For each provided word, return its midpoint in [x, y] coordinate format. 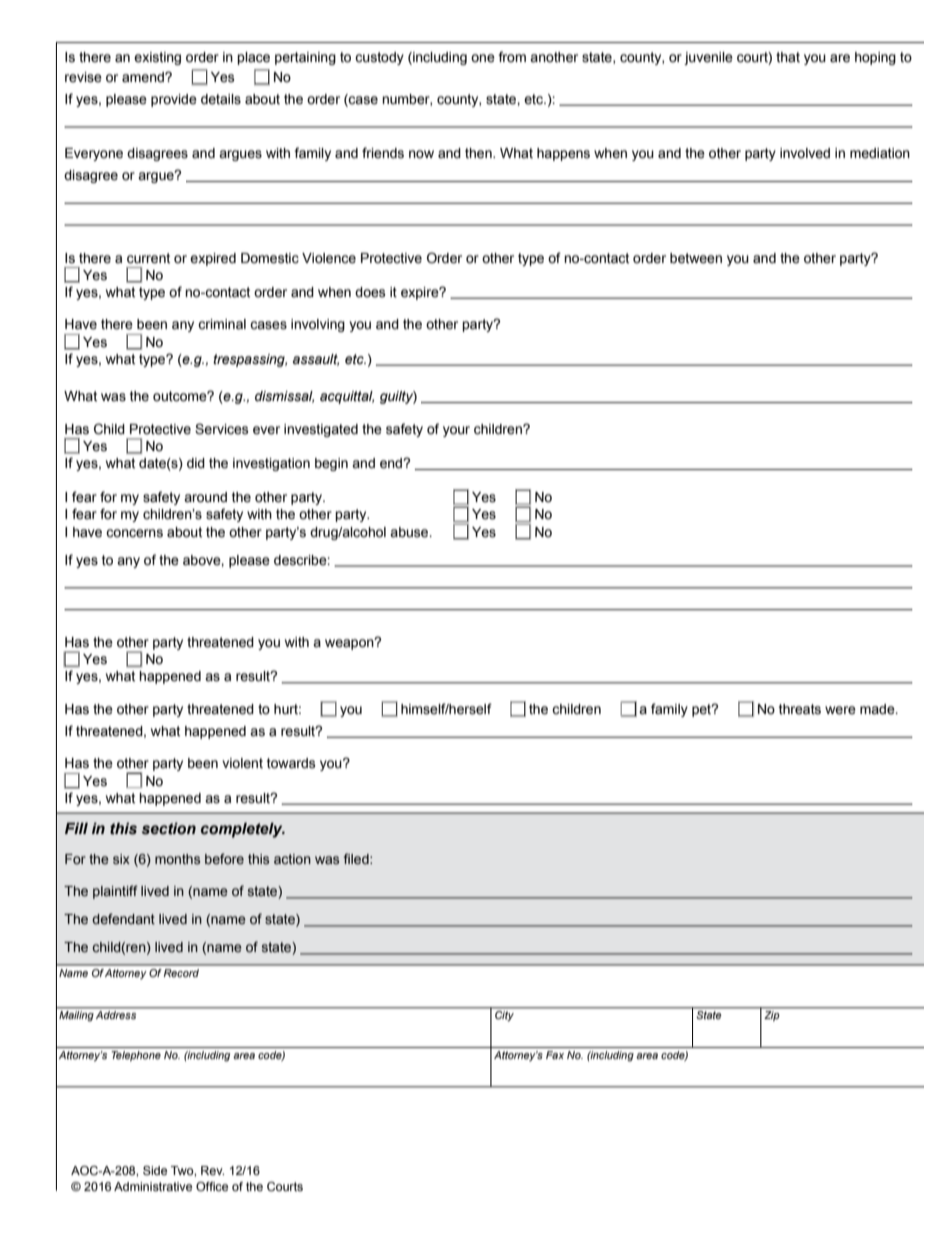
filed [357, 859]
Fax [555, 1055]
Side [155, 1170]
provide [174, 100]
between [696, 258]
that [788, 57]
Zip [771, 1016]
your [456, 431]
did [196, 463]
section [169, 828]
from [512, 57]
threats [800, 709]
